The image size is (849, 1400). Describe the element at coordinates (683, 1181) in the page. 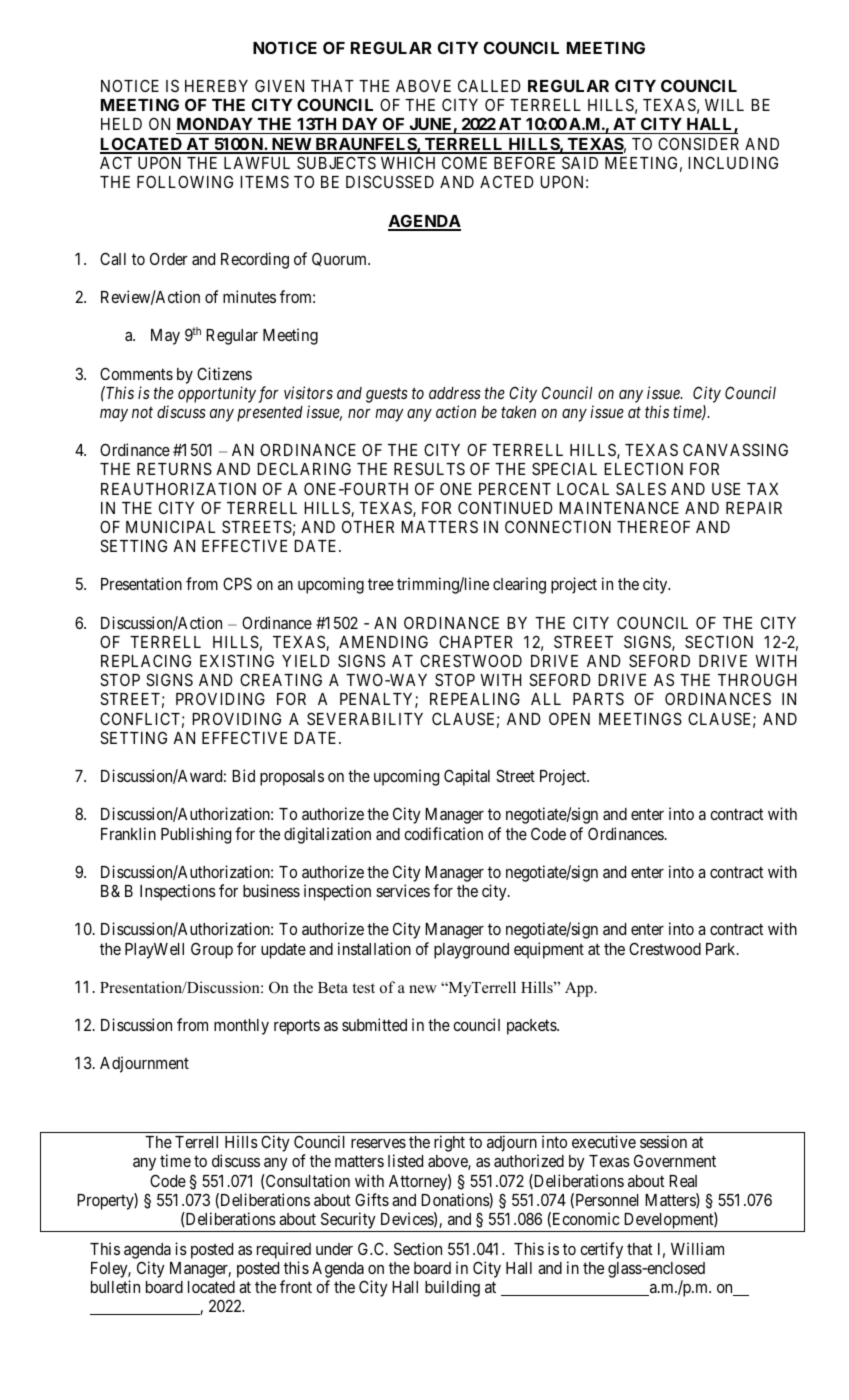

I see `Real` at that location.
